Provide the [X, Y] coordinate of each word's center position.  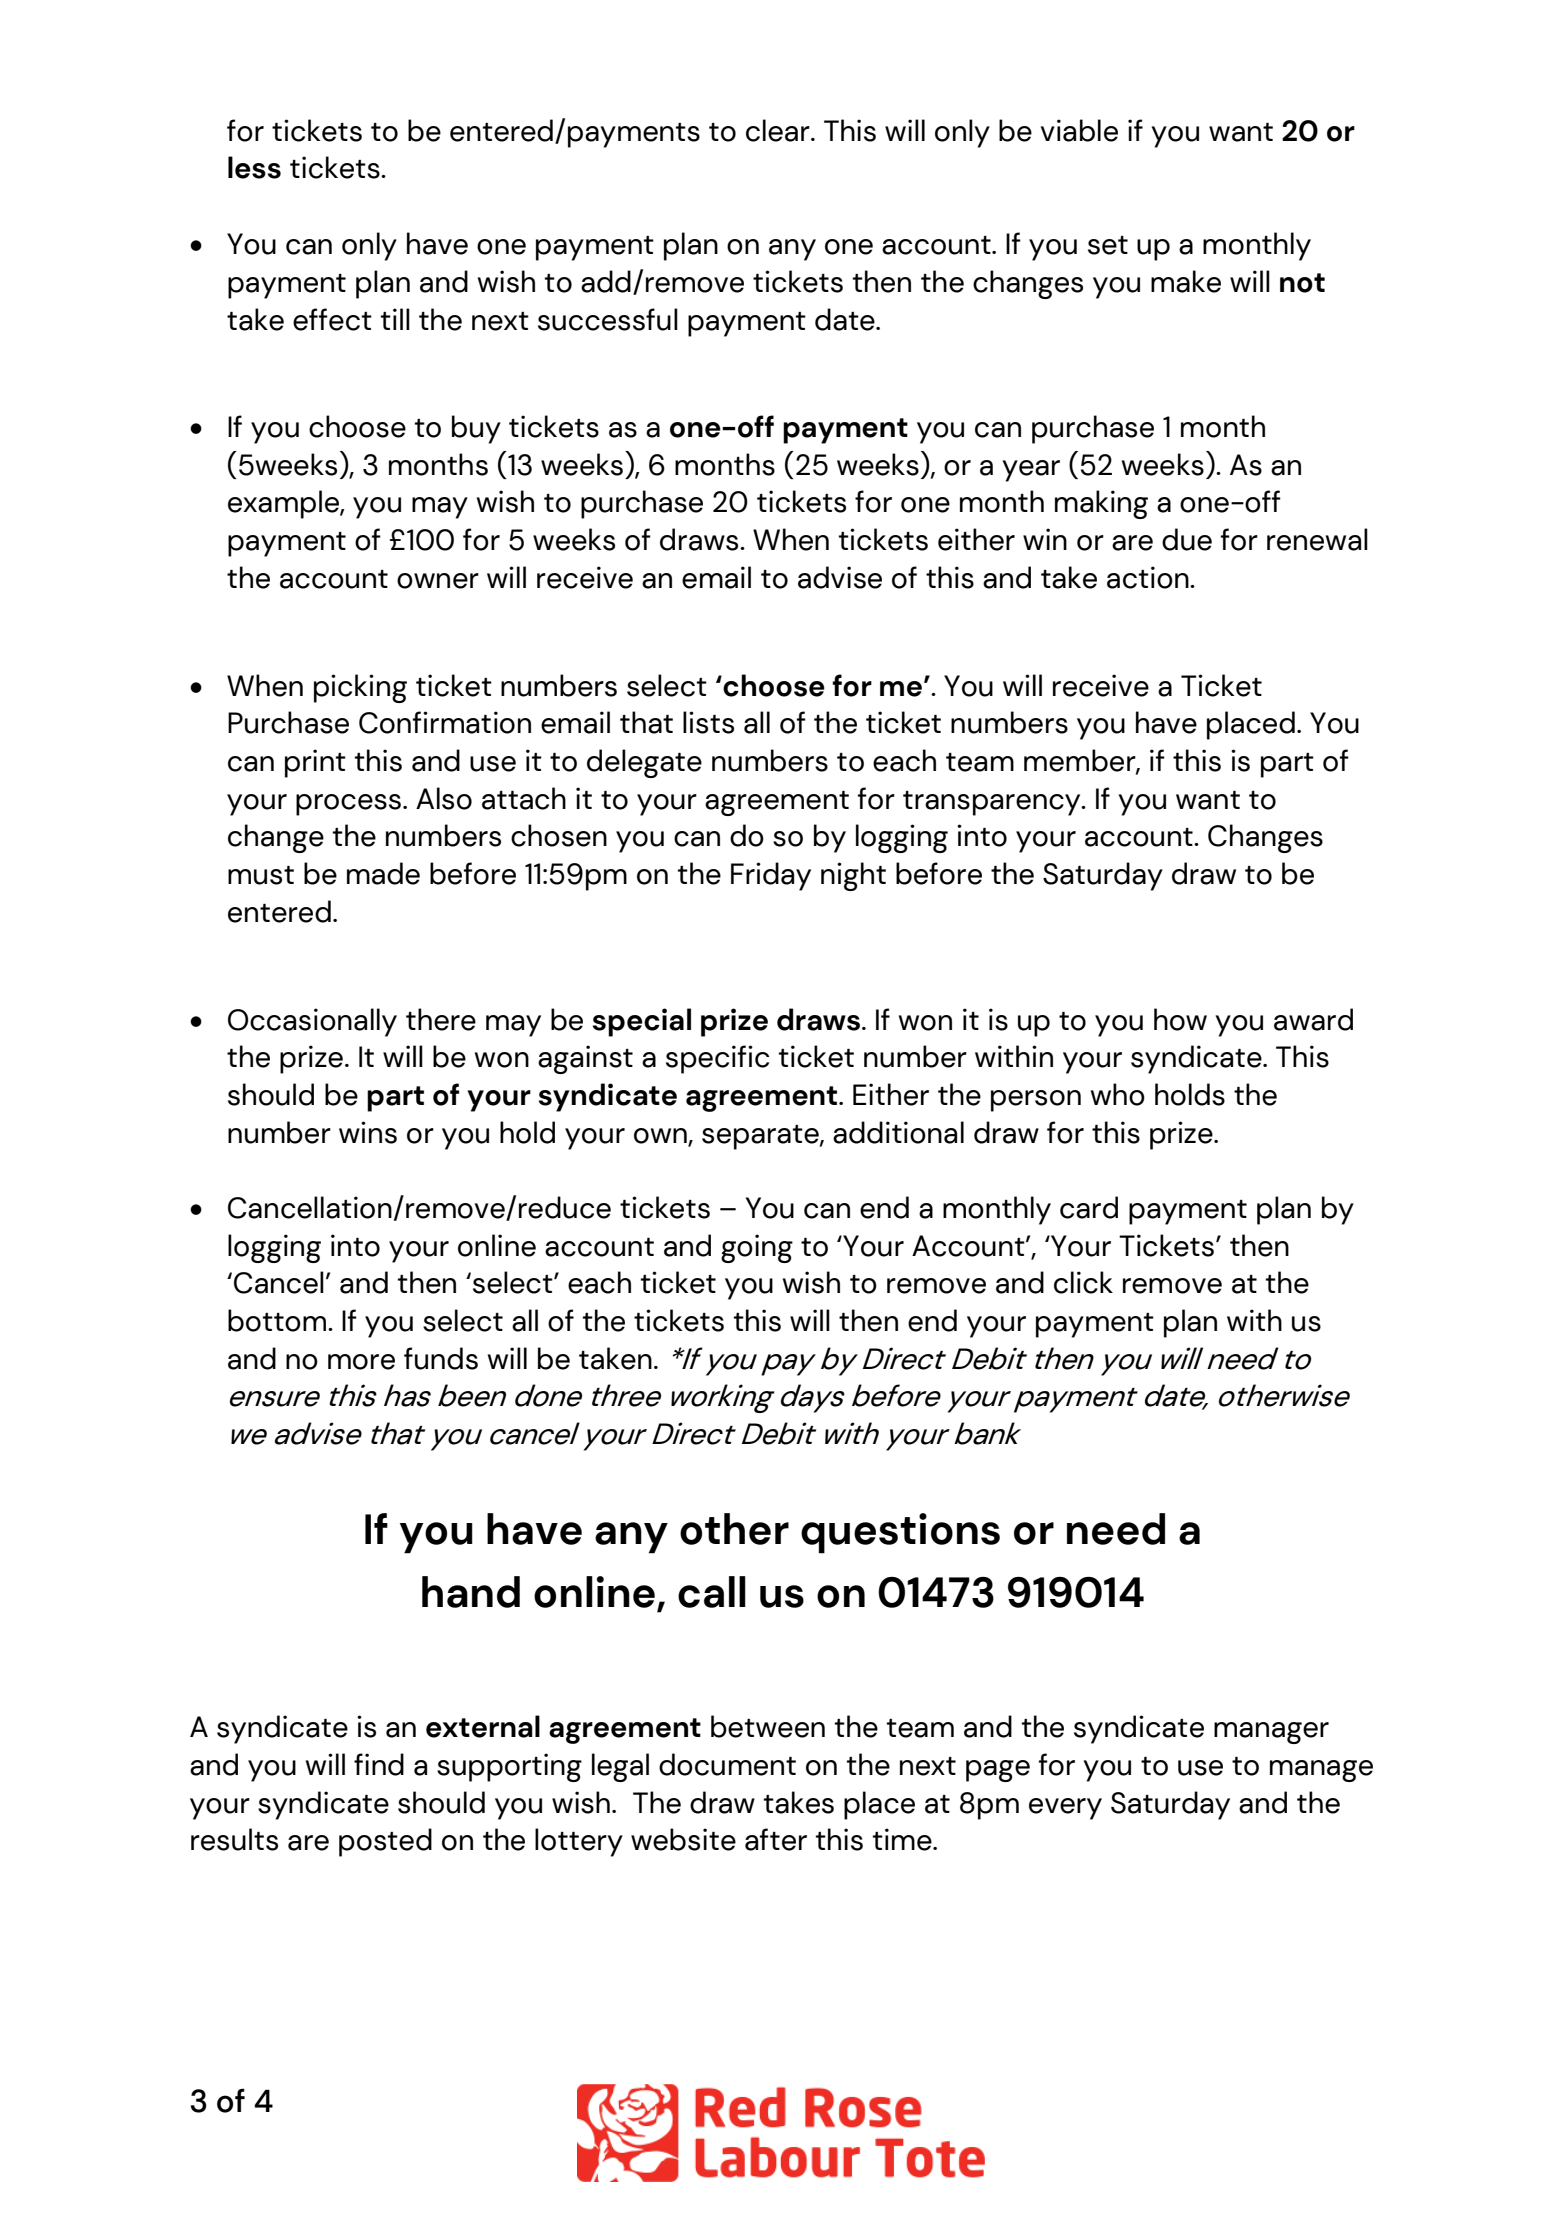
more [361, 1362]
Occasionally [312, 1022]
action [1149, 577]
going [757, 1248]
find [379, 1764]
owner [438, 581]
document [727, 1764]
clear [779, 130]
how [1180, 1019]
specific [717, 1059]
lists [708, 722]
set [1108, 245]
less [254, 167]
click [1083, 1282]
